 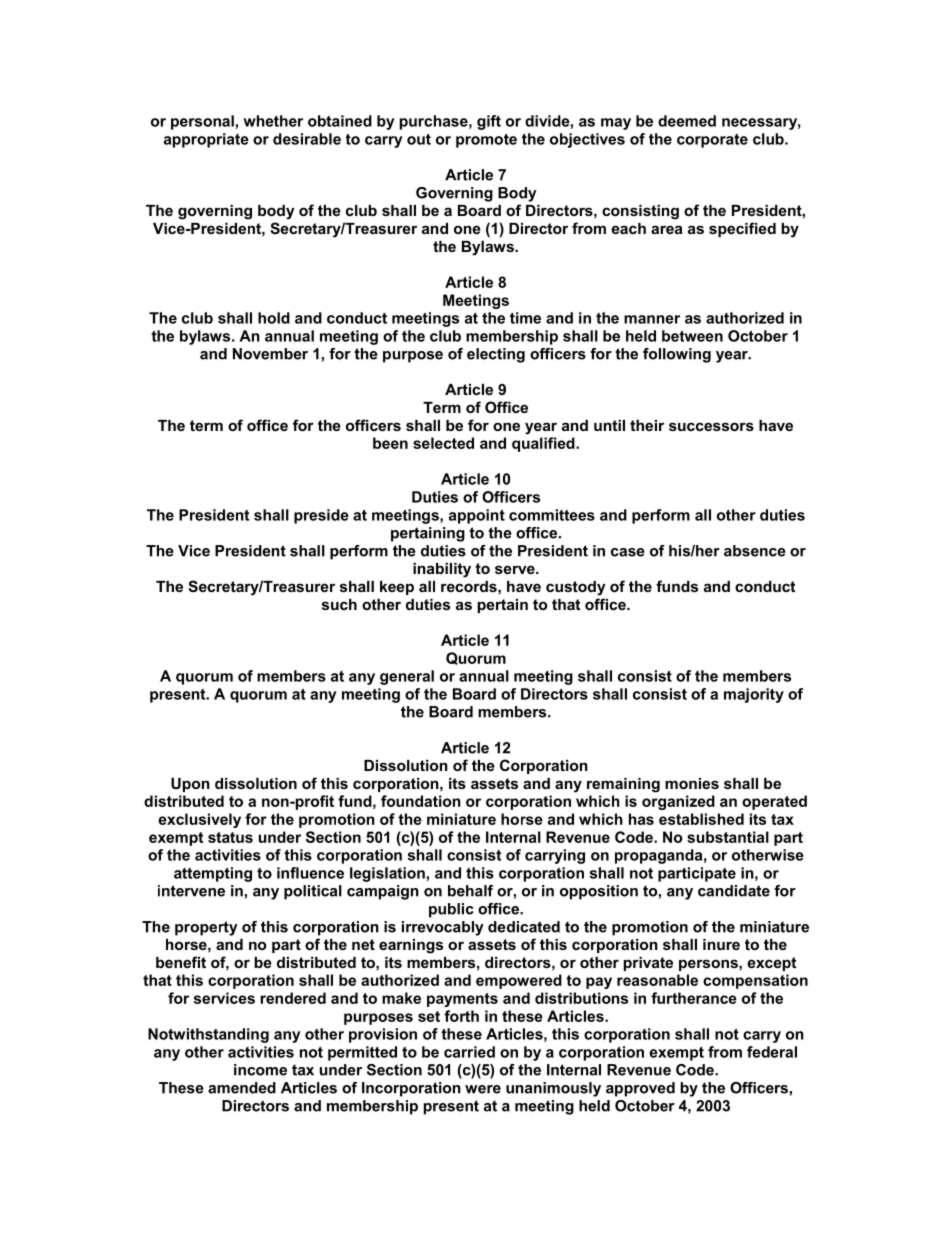 What do you see at coordinates (496, 355) in the screenshot?
I see `electing` at bounding box center [496, 355].
